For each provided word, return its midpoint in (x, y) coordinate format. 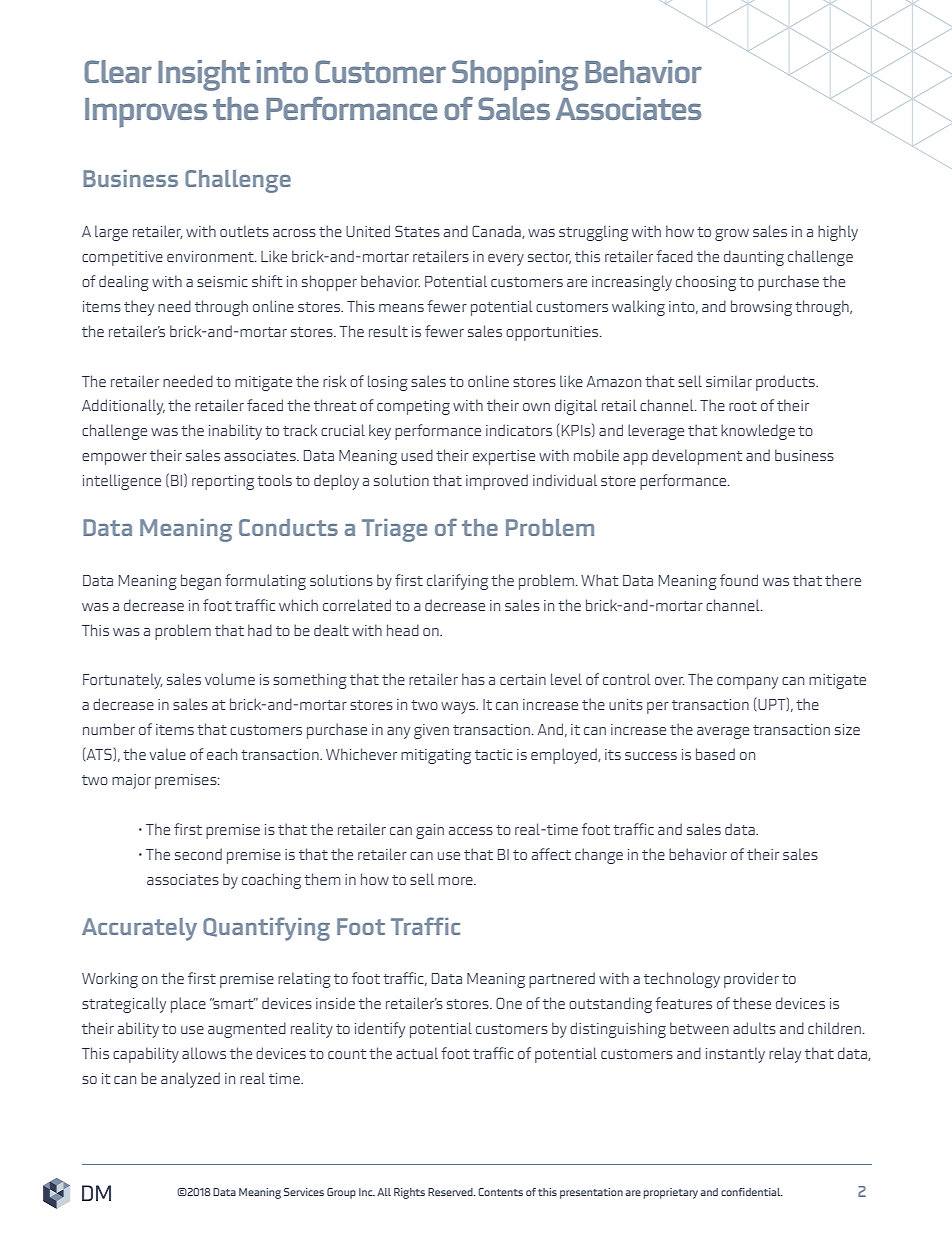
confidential (752, 1192)
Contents (500, 1192)
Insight (204, 75)
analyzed (190, 1080)
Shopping (515, 75)
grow (732, 235)
